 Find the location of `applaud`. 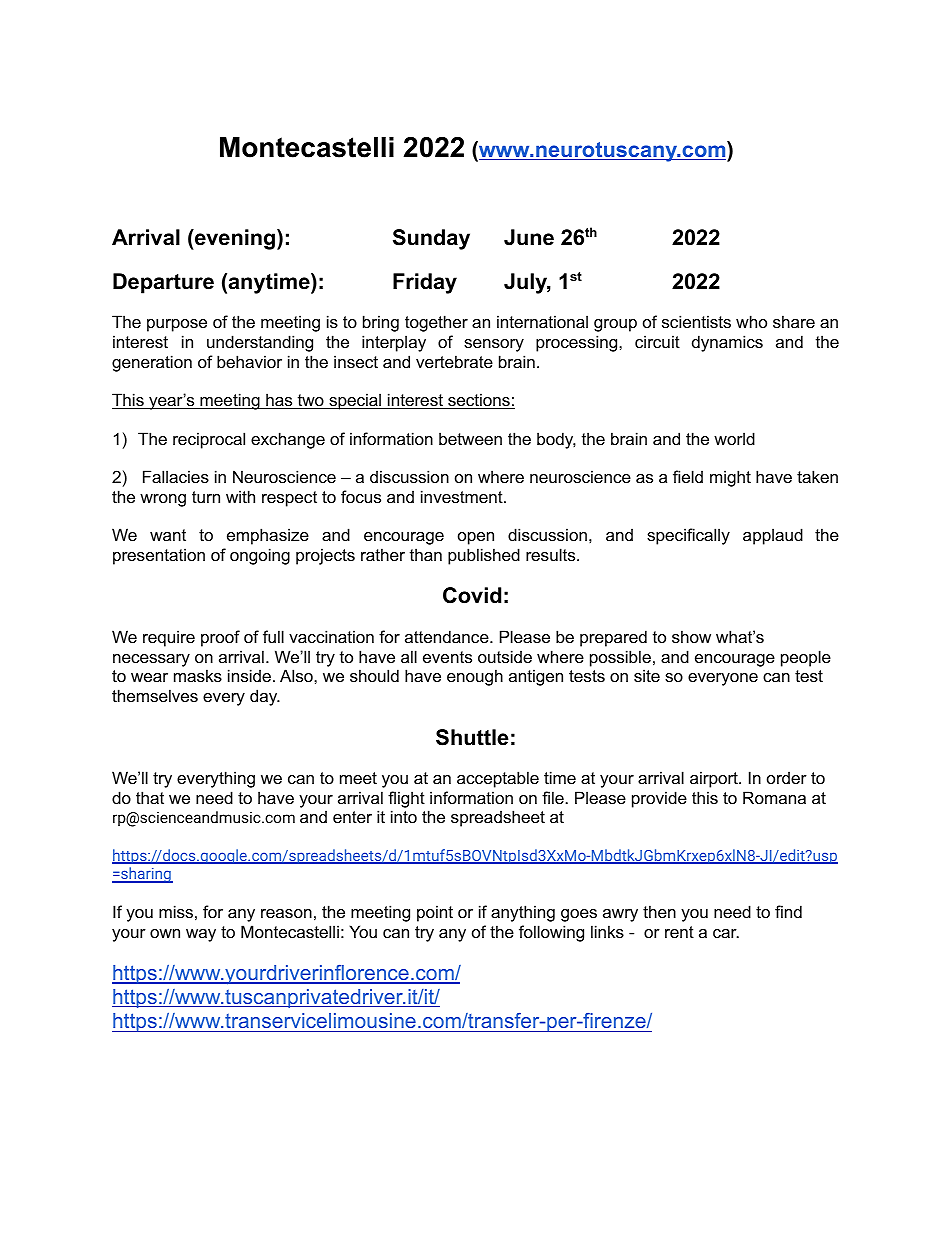

applaud is located at coordinates (773, 536).
